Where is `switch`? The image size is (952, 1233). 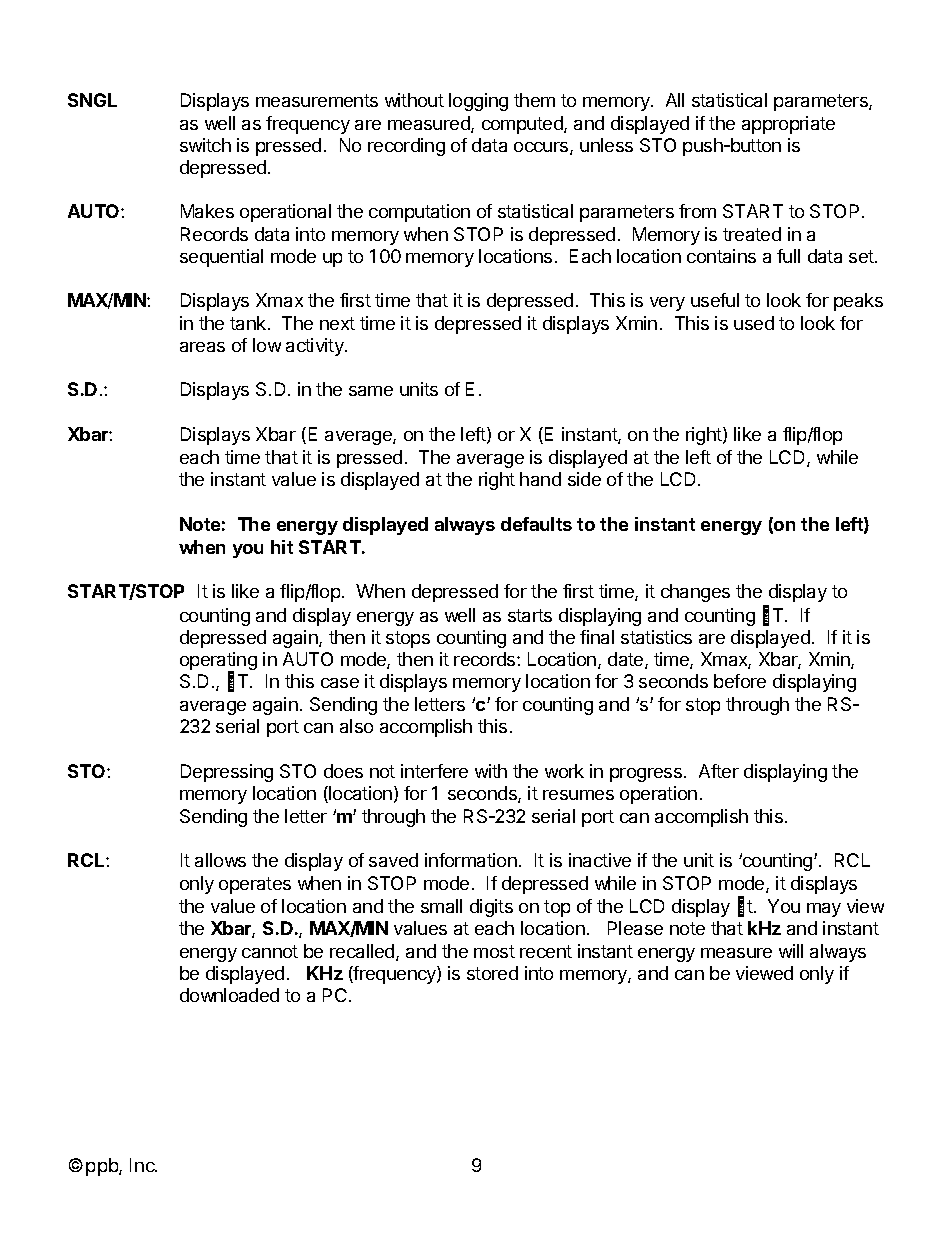 switch is located at coordinates (205, 145).
